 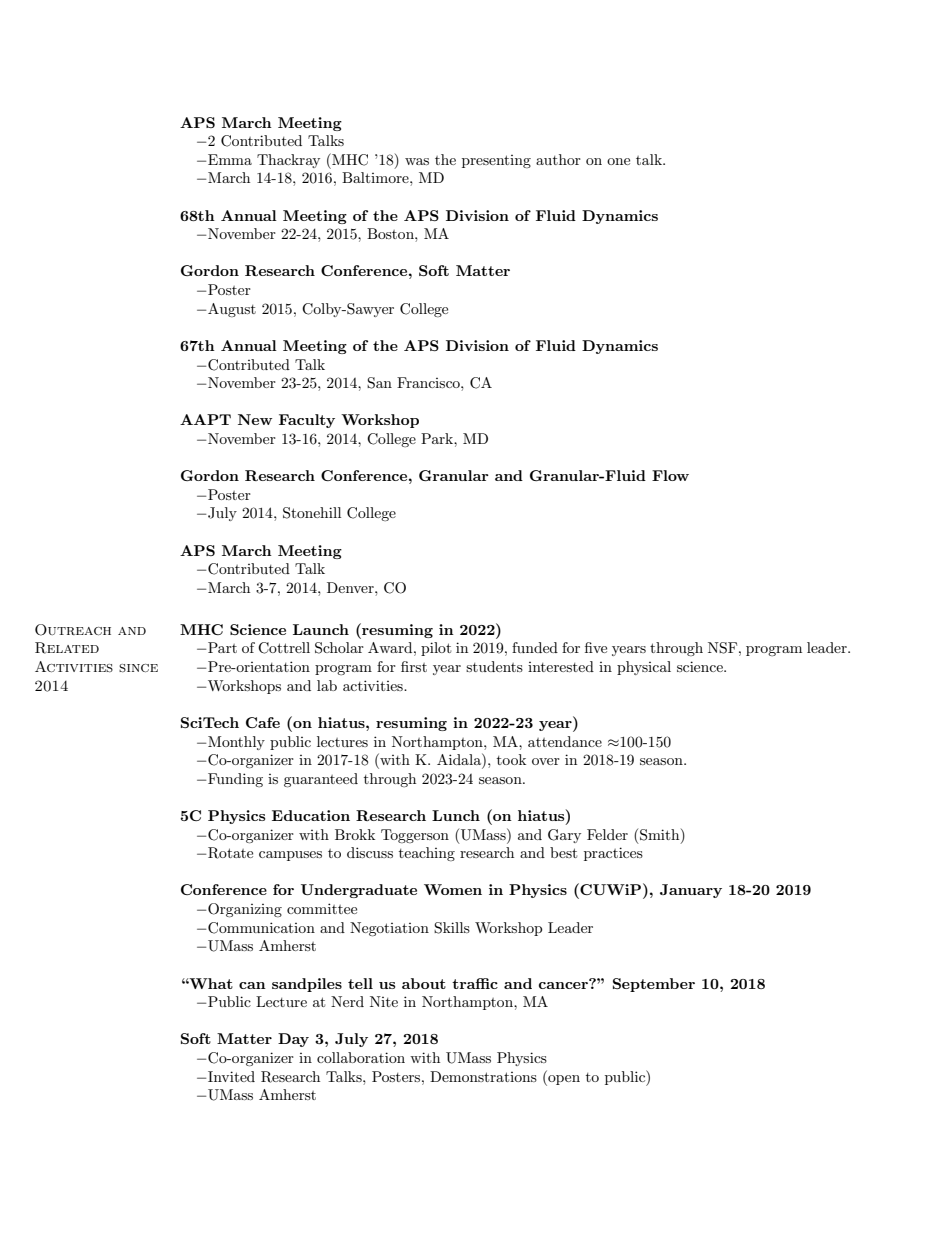 What do you see at coordinates (312, 513) in the document?
I see `Stonehill` at bounding box center [312, 513].
